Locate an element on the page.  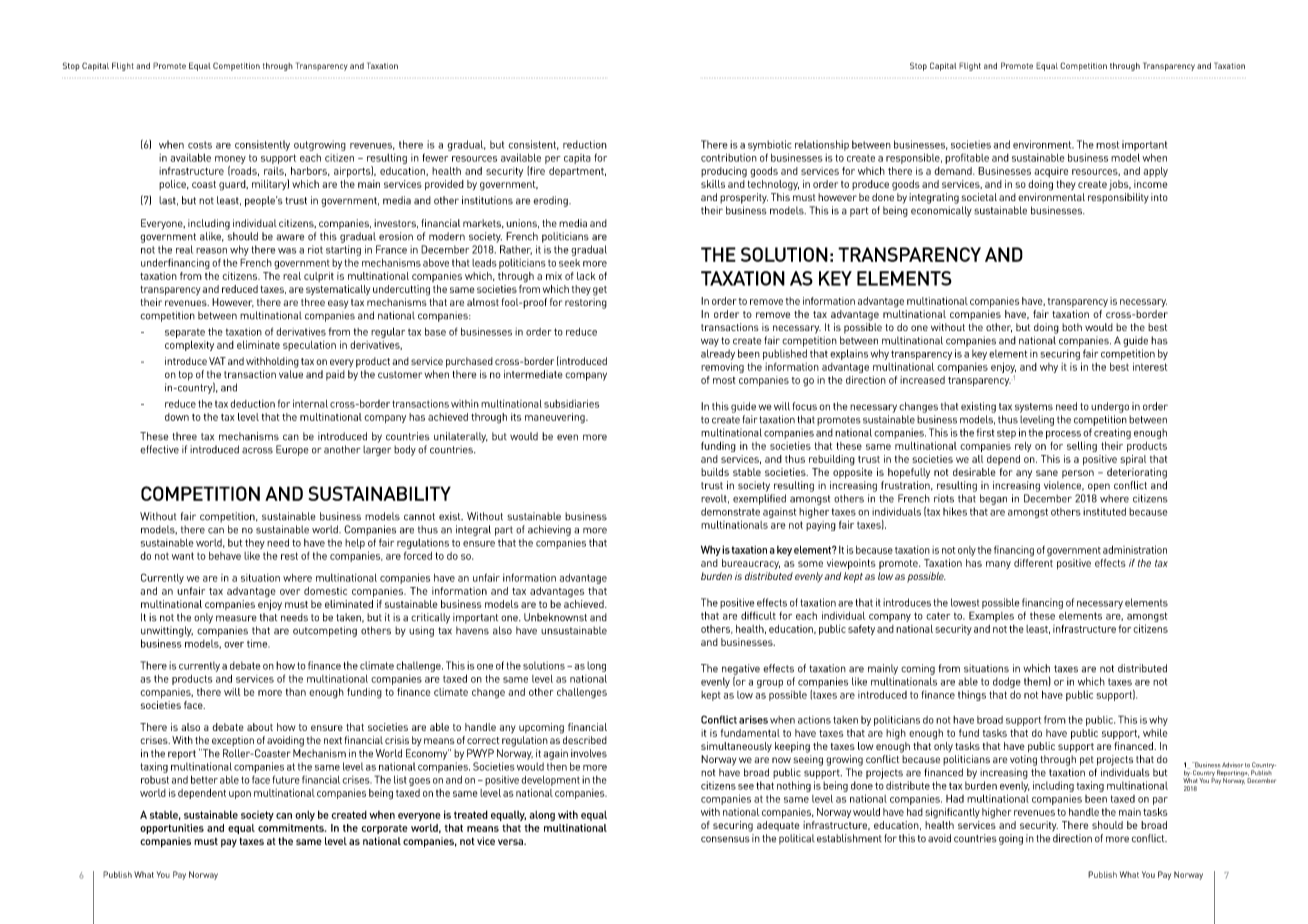
acquire is located at coordinates (1051, 172).
